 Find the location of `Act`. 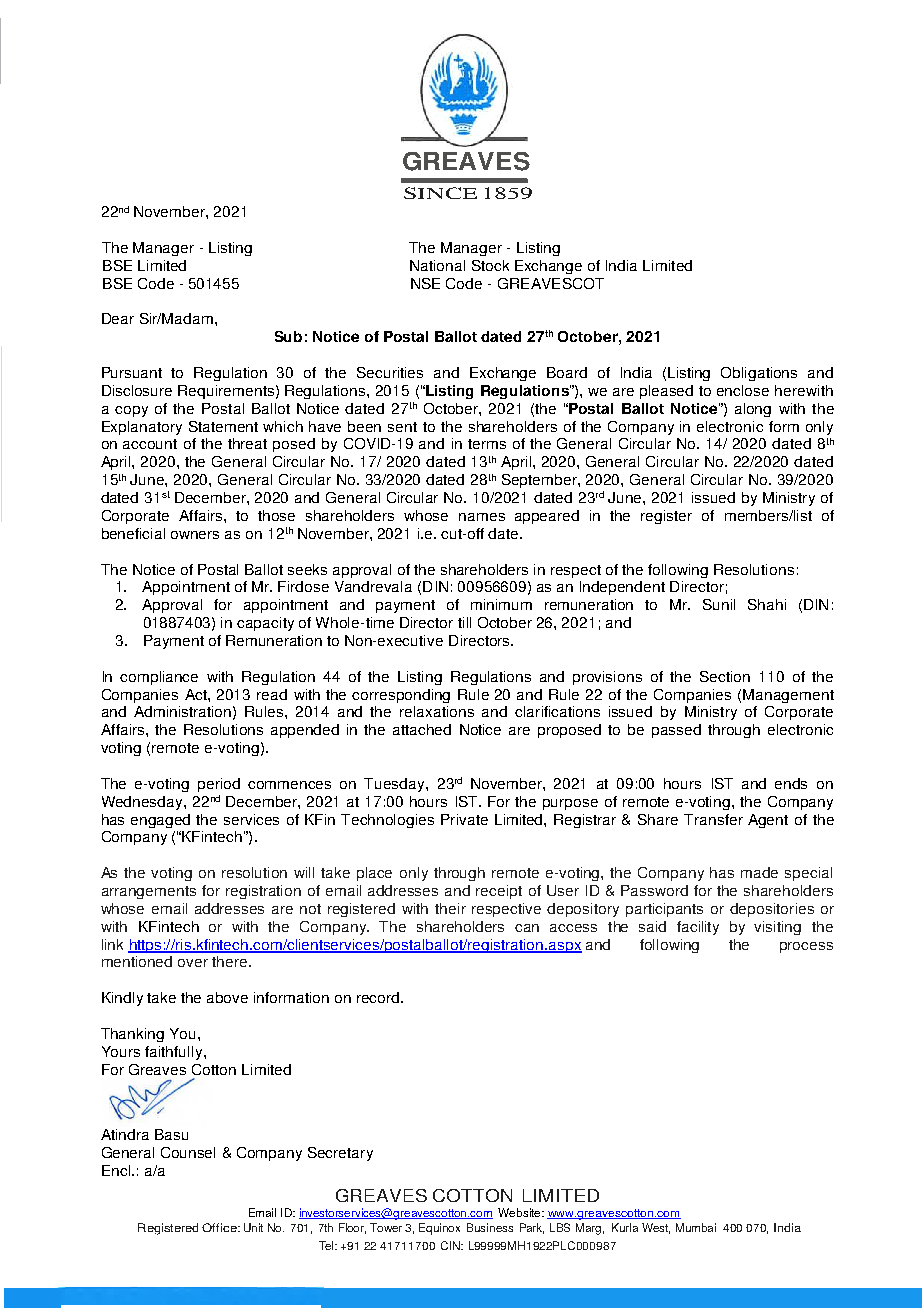

Act is located at coordinates (197, 694).
